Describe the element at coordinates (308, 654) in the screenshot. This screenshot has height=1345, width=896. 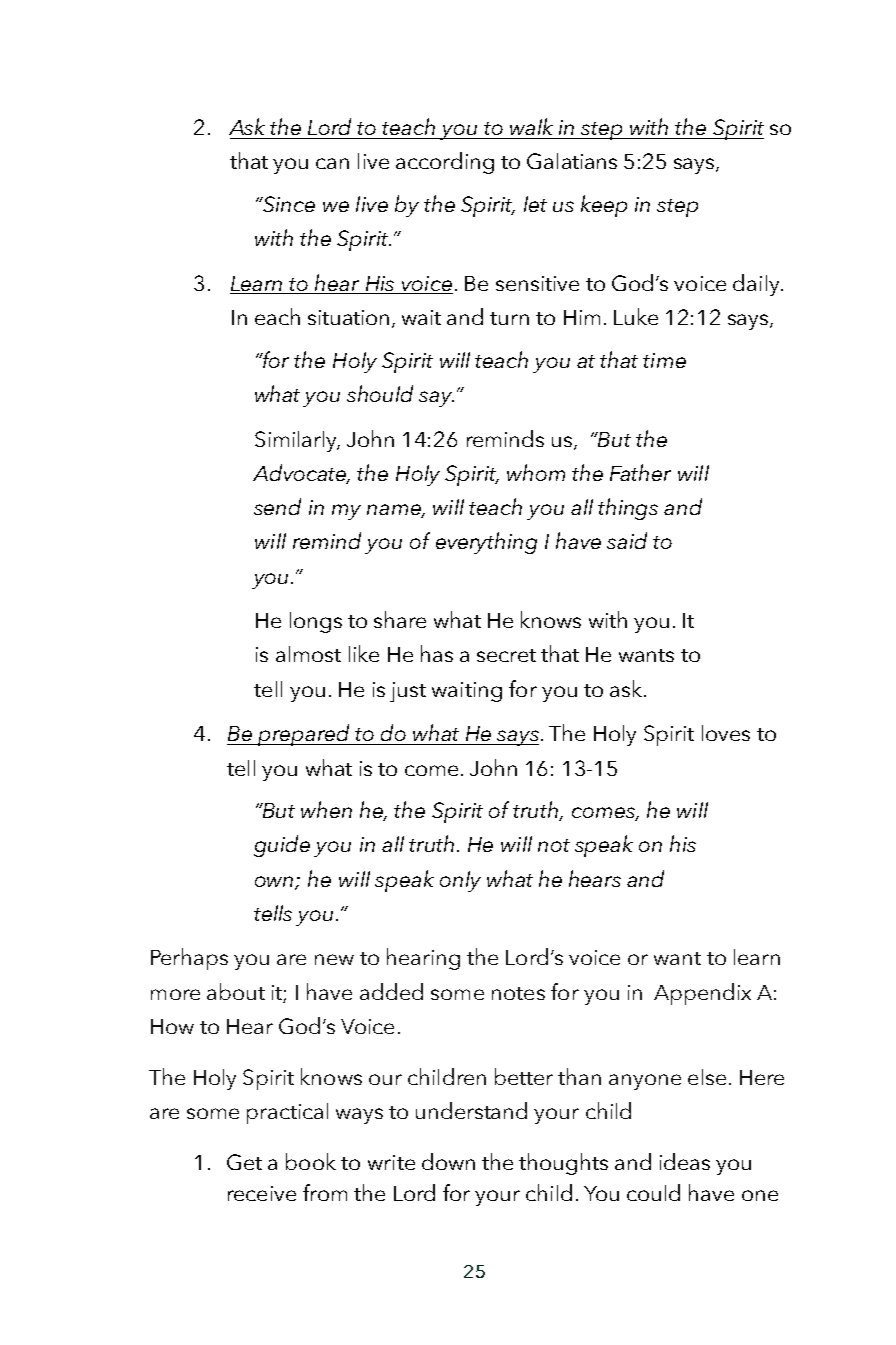
I see `almost` at that location.
